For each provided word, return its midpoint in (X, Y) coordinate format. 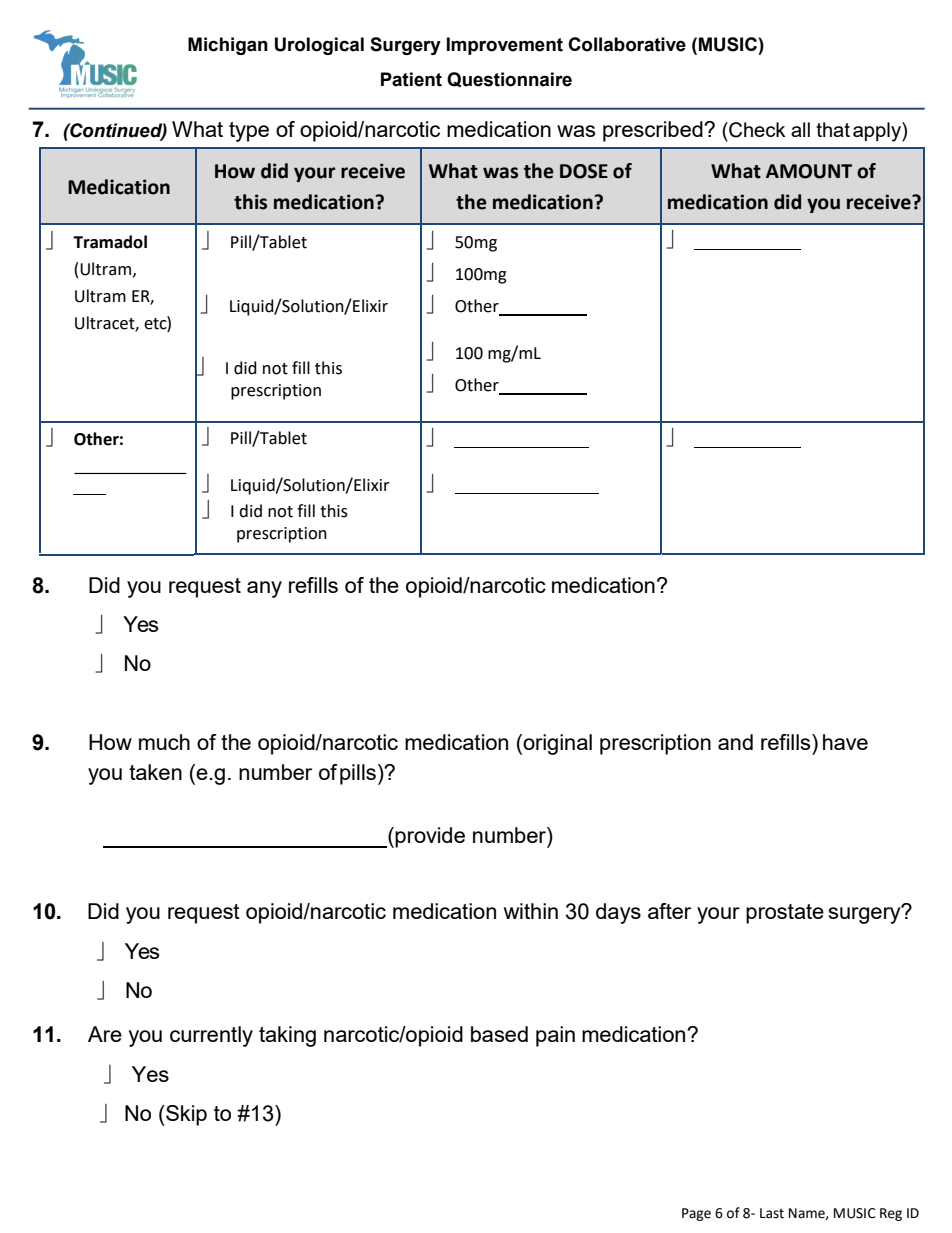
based (499, 1034)
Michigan (228, 46)
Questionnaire (509, 79)
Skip (185, 1115)
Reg (891, 1214)
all (800, 129)
